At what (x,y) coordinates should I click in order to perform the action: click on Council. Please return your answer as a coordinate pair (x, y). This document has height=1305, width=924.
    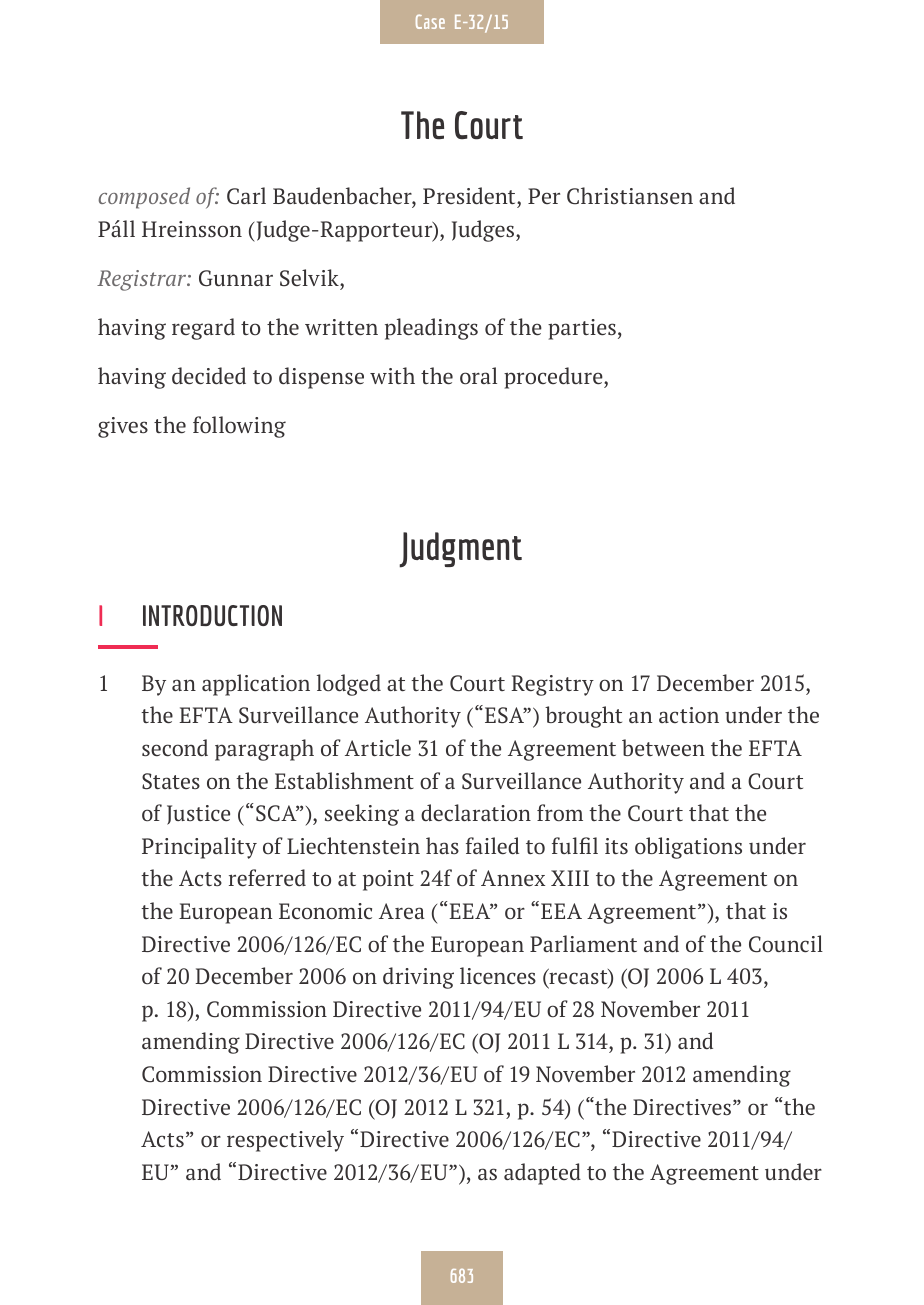
    Looking at the image, I should click on (786, 944).
